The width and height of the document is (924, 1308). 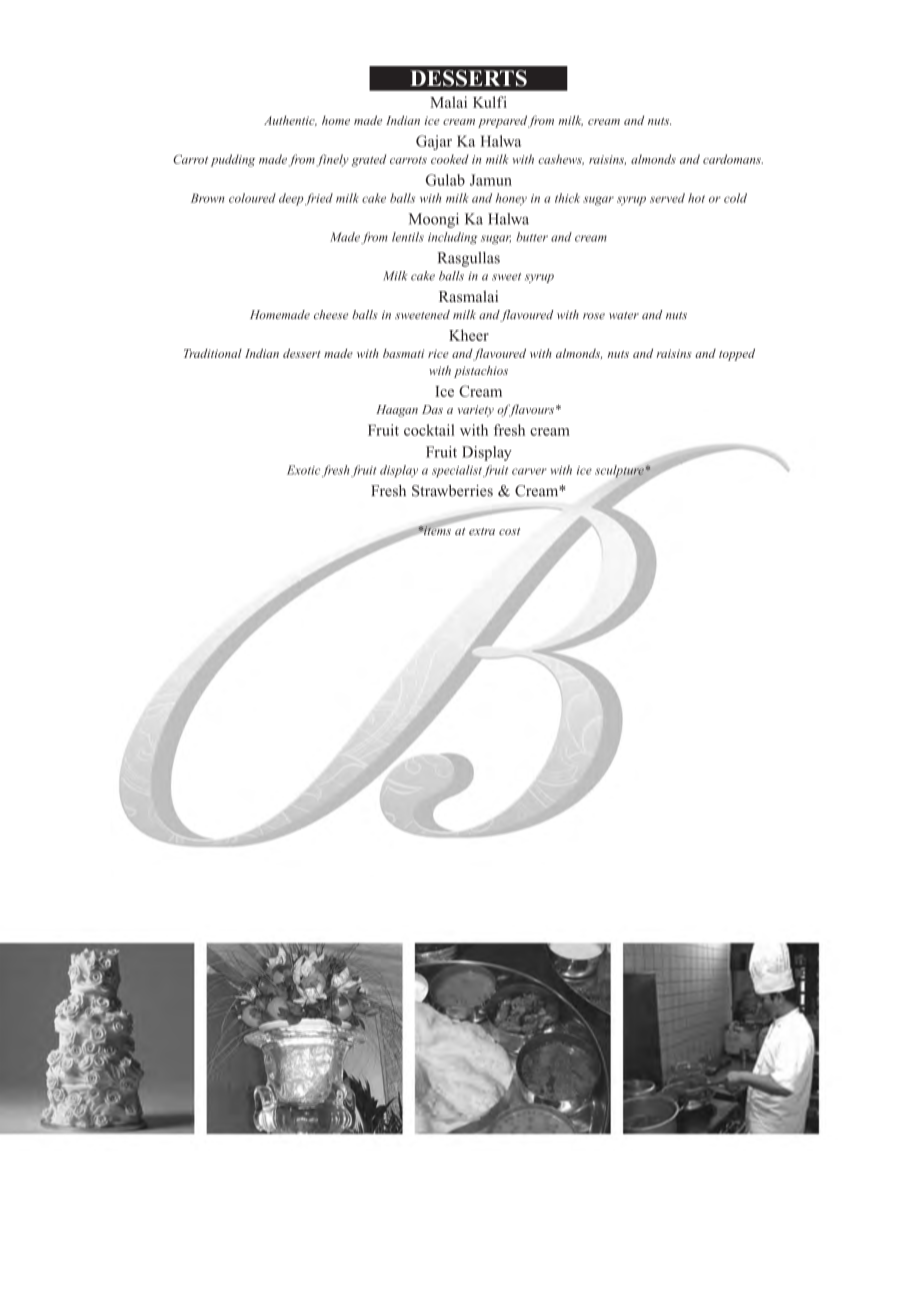 What do you see at coordinates (667, 198) in the document?
I see `served` at bounding box center [667, 198].
